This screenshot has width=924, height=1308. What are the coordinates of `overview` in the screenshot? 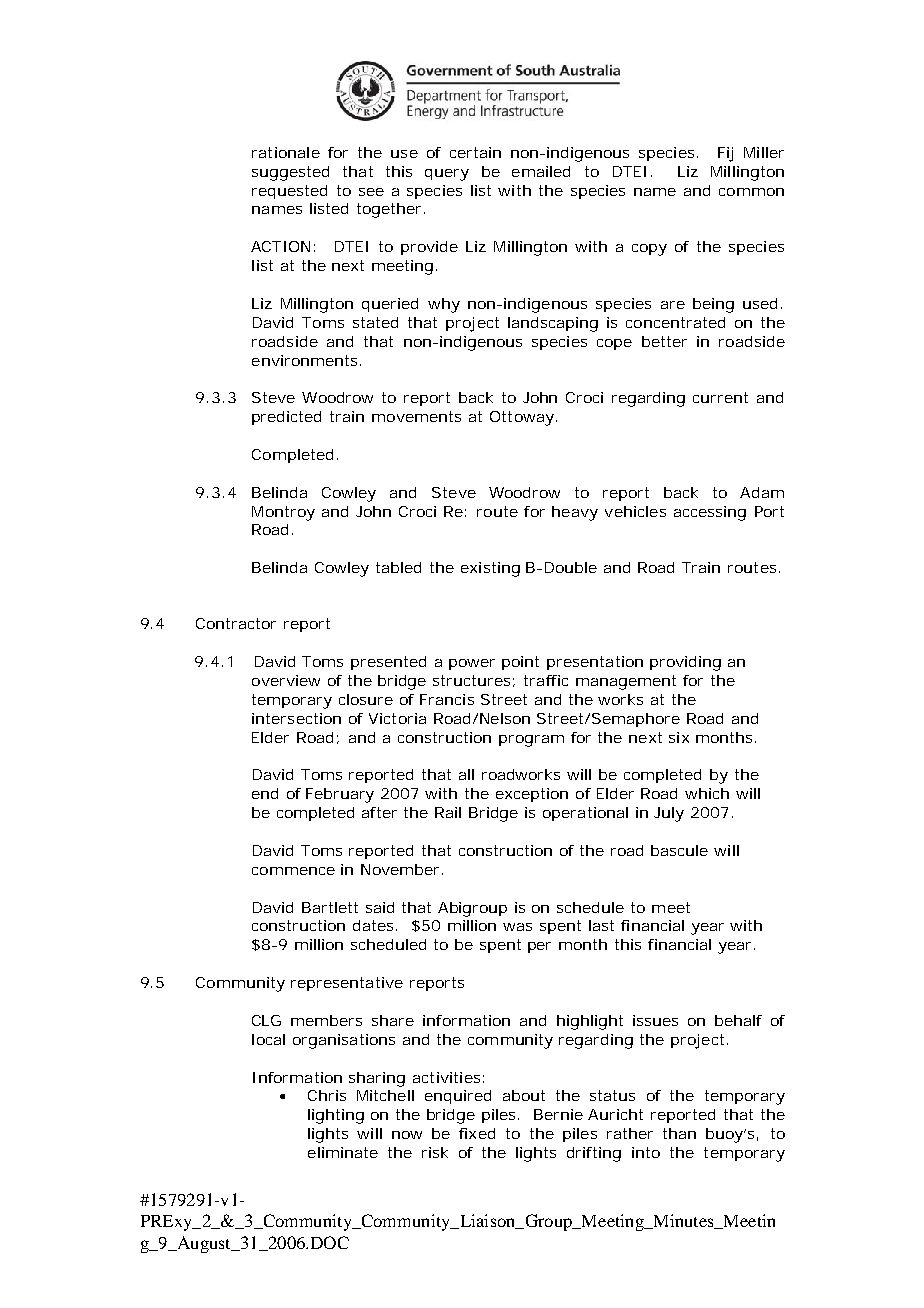 It's located at (286, 680).
